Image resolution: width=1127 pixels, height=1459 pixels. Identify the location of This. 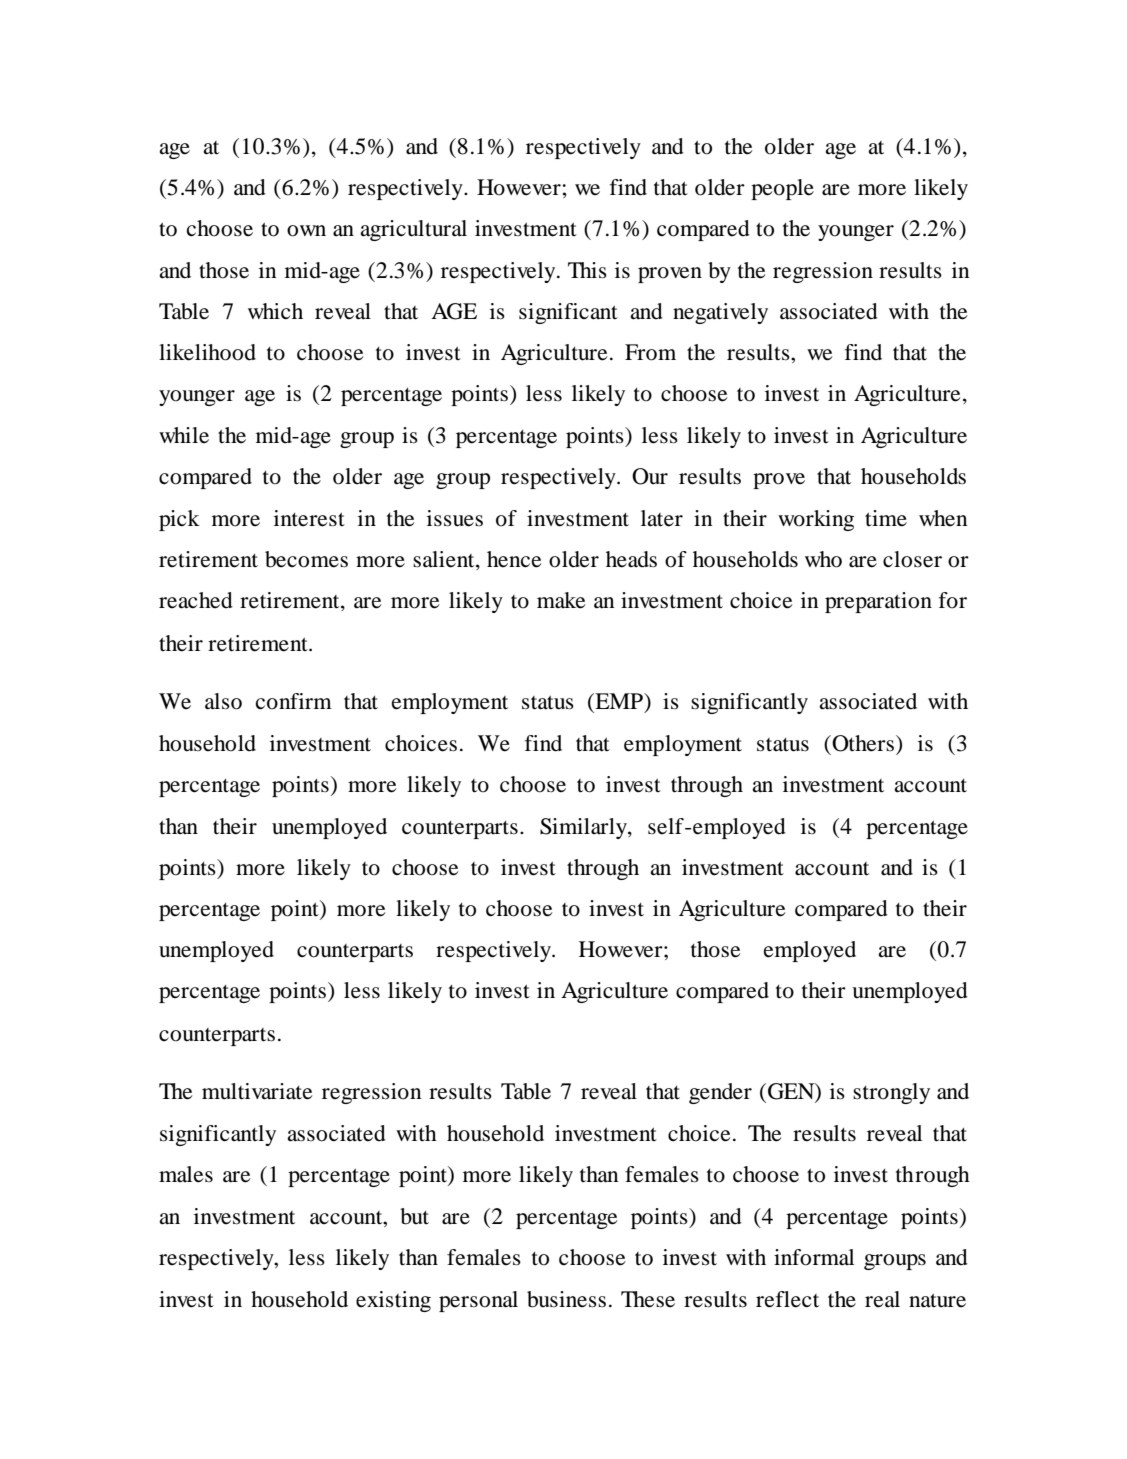
(587, 270).
